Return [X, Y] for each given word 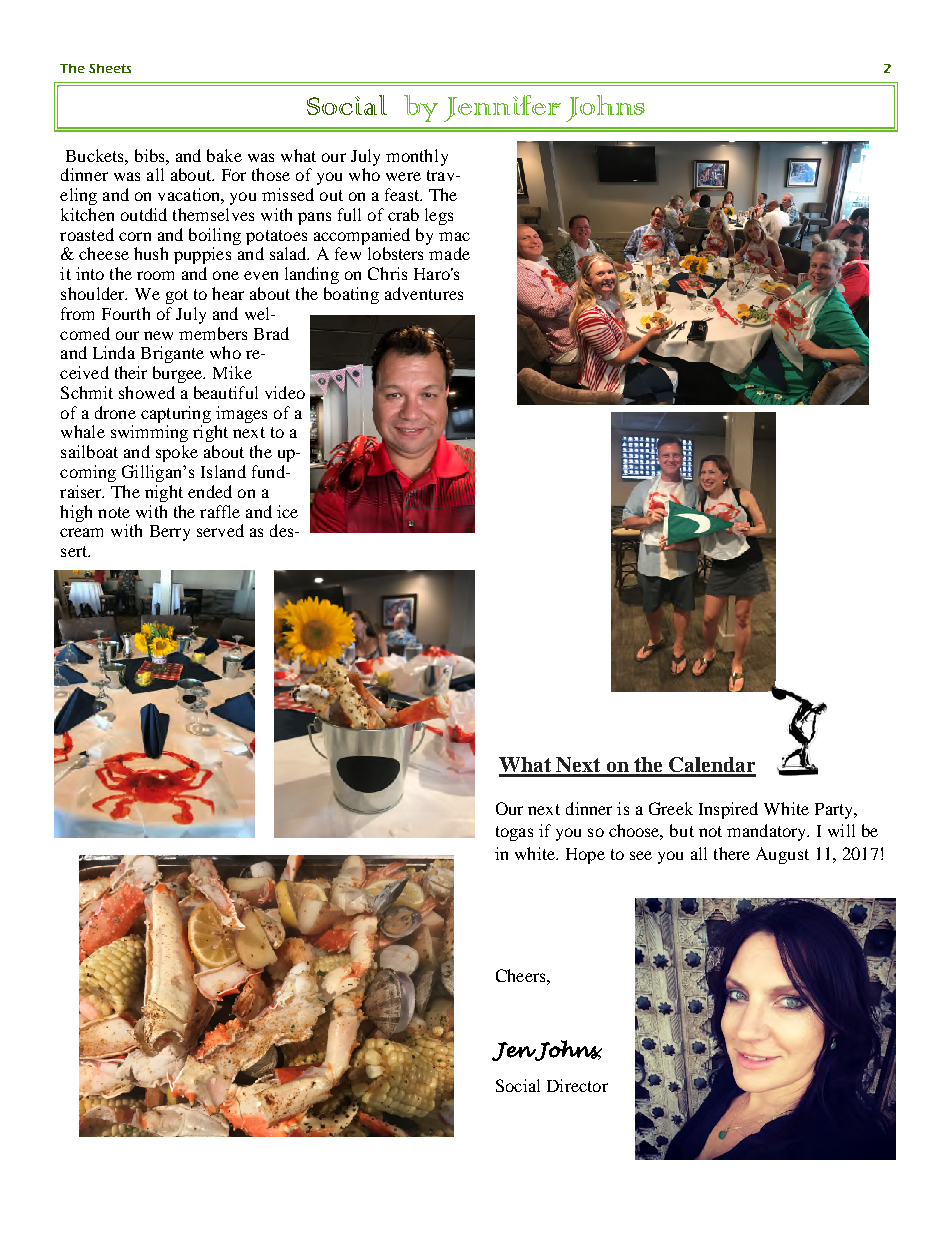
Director [577, 1085]
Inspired [728, 810]
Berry [170, 533]
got [177, 296]
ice [287, 511]
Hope [585, 856]
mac [454, 236]
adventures [424, 293]
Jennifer [502, 108]
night [164, 493]
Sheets [110, 68]
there [732, 853]
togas [514, 833]
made [449, 253]
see [641, 855]
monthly [417, 157]
